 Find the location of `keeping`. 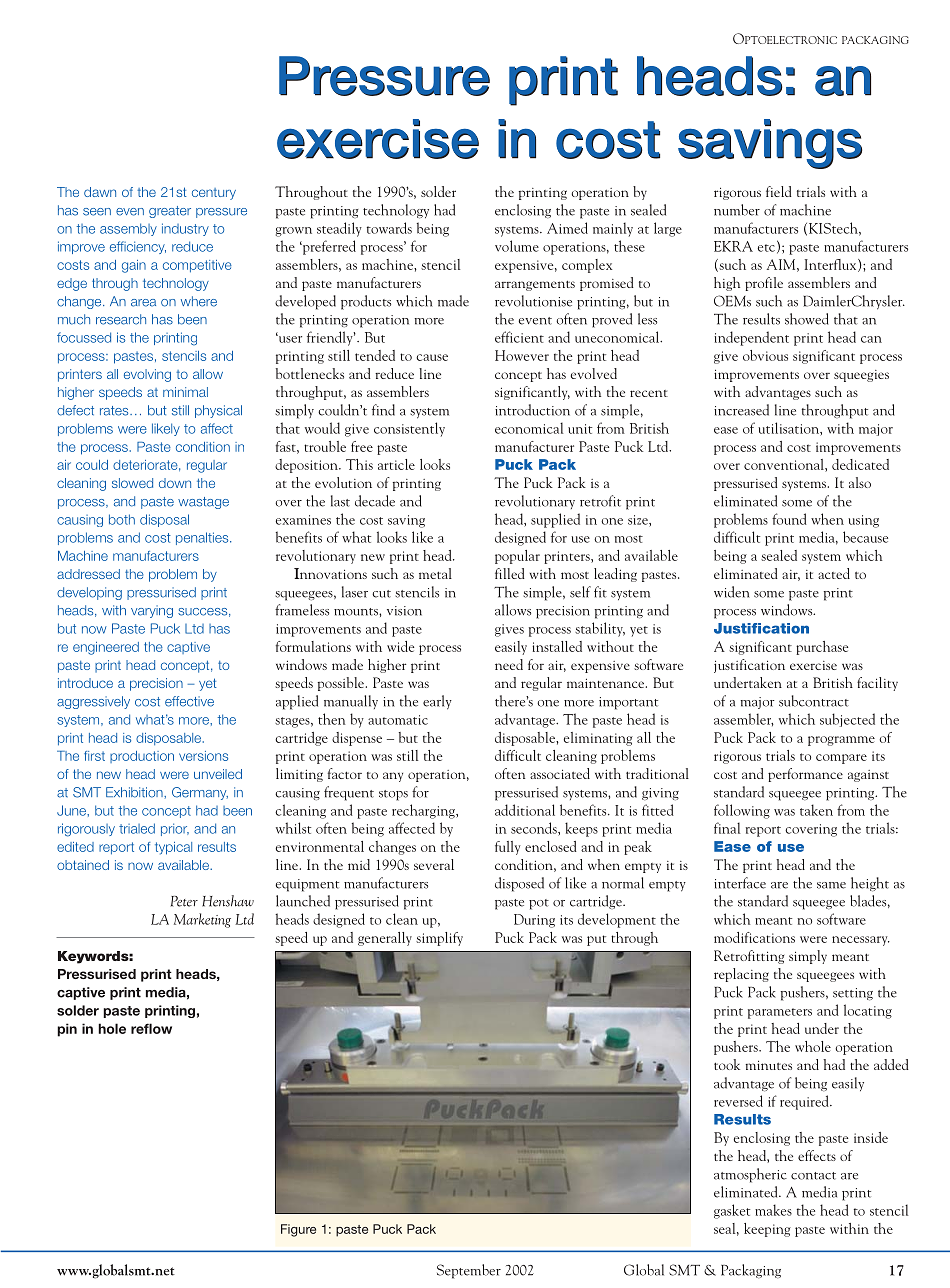

keeping is located at coordinates (767, 1230).
